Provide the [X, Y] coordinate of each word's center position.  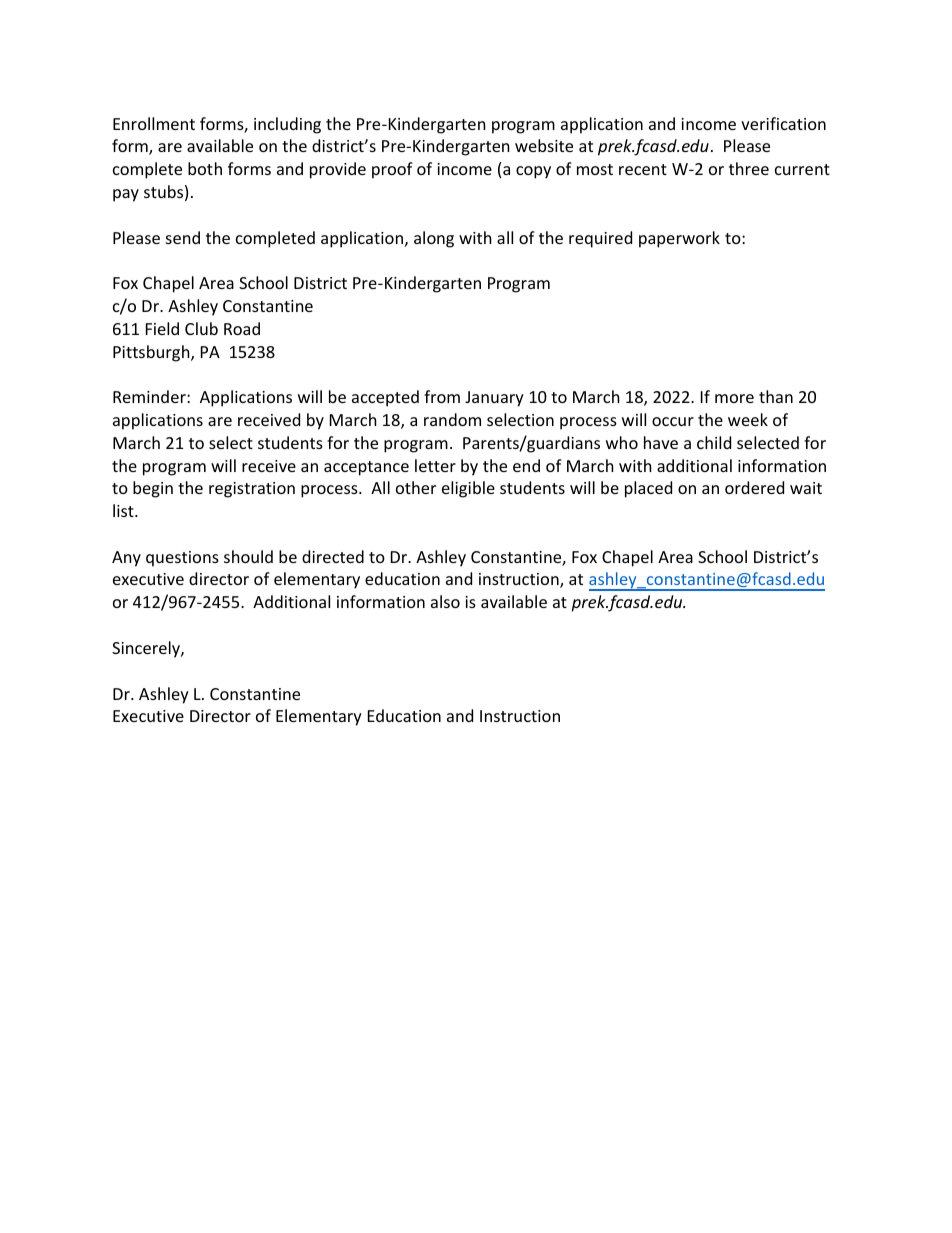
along [434, 239]
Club [201, 328]
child [714, 442]
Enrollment [154, 123]
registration [252, 490]
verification [783, 123]
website [544, 145]
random [452, 419]
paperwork [679, 239]
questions [182, 559]
